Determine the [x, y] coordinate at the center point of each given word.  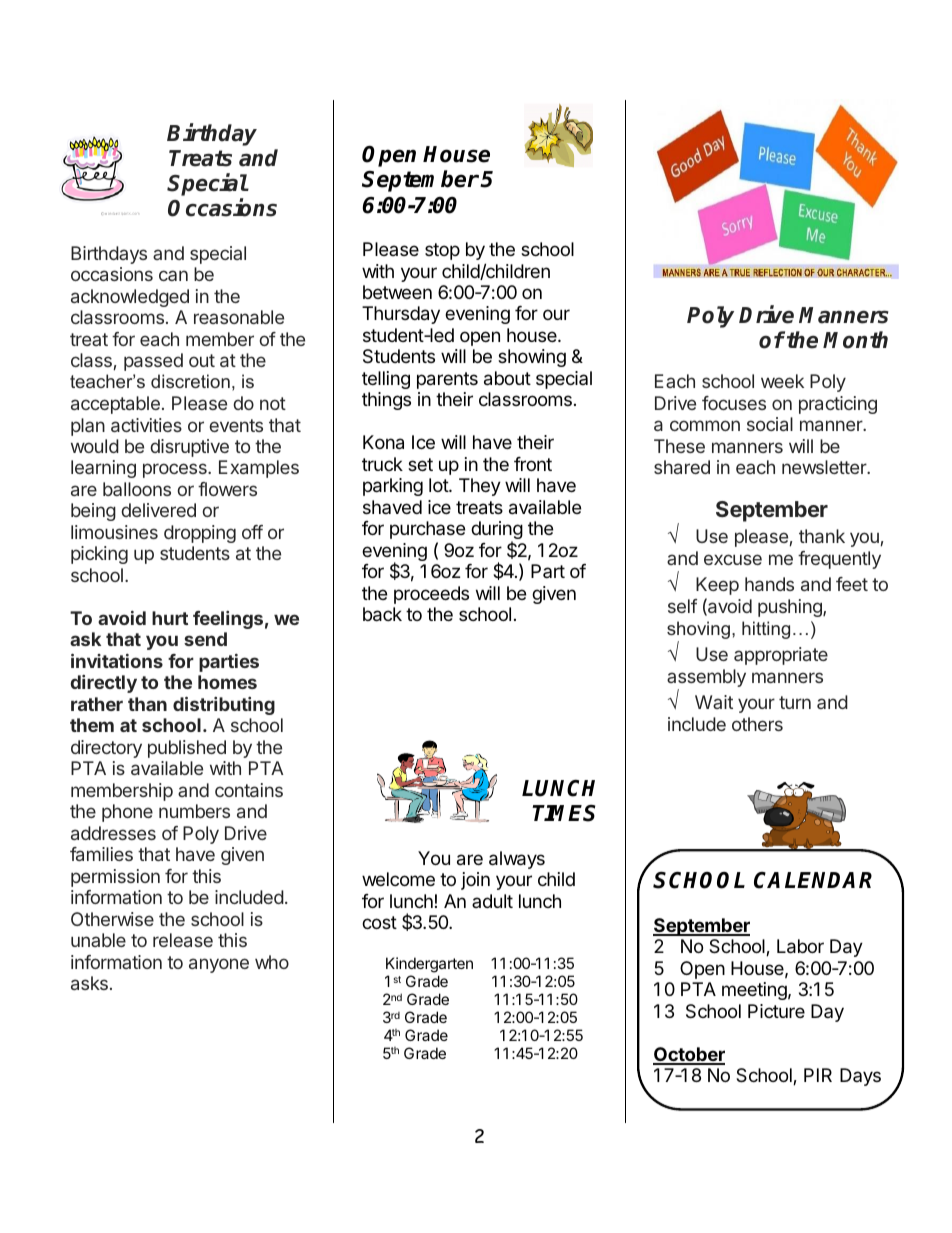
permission [115, 878]
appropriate [781, 656]
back [382, 614]
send [205, 639]
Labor [800, 946]
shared [682, 467]
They [480, 487]
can [173, 275]
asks [89, 983]
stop [442, 251]
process [176, 470]
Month [855, 340]
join [475, 881]
